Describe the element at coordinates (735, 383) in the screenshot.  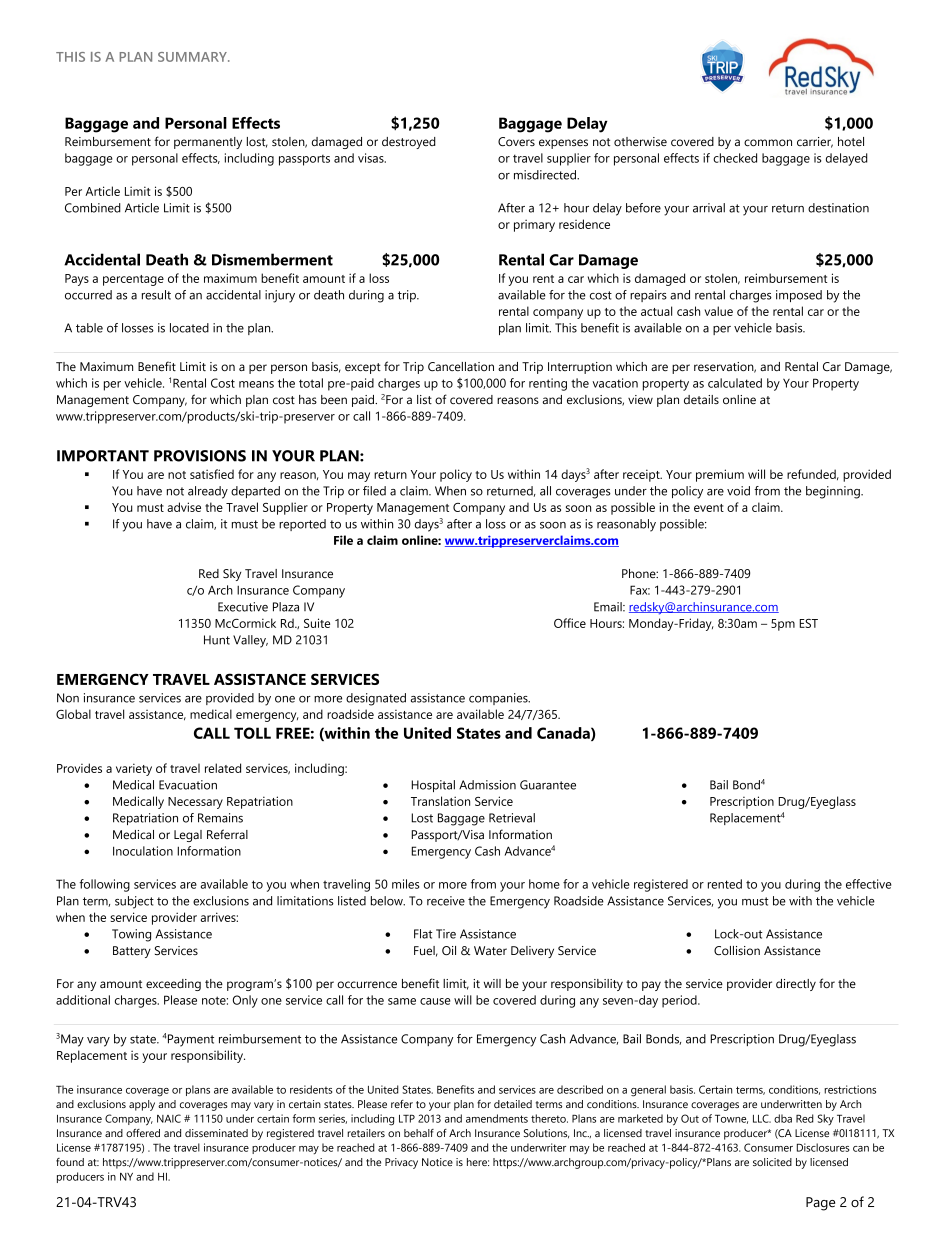
I see `calculated` at that location.
